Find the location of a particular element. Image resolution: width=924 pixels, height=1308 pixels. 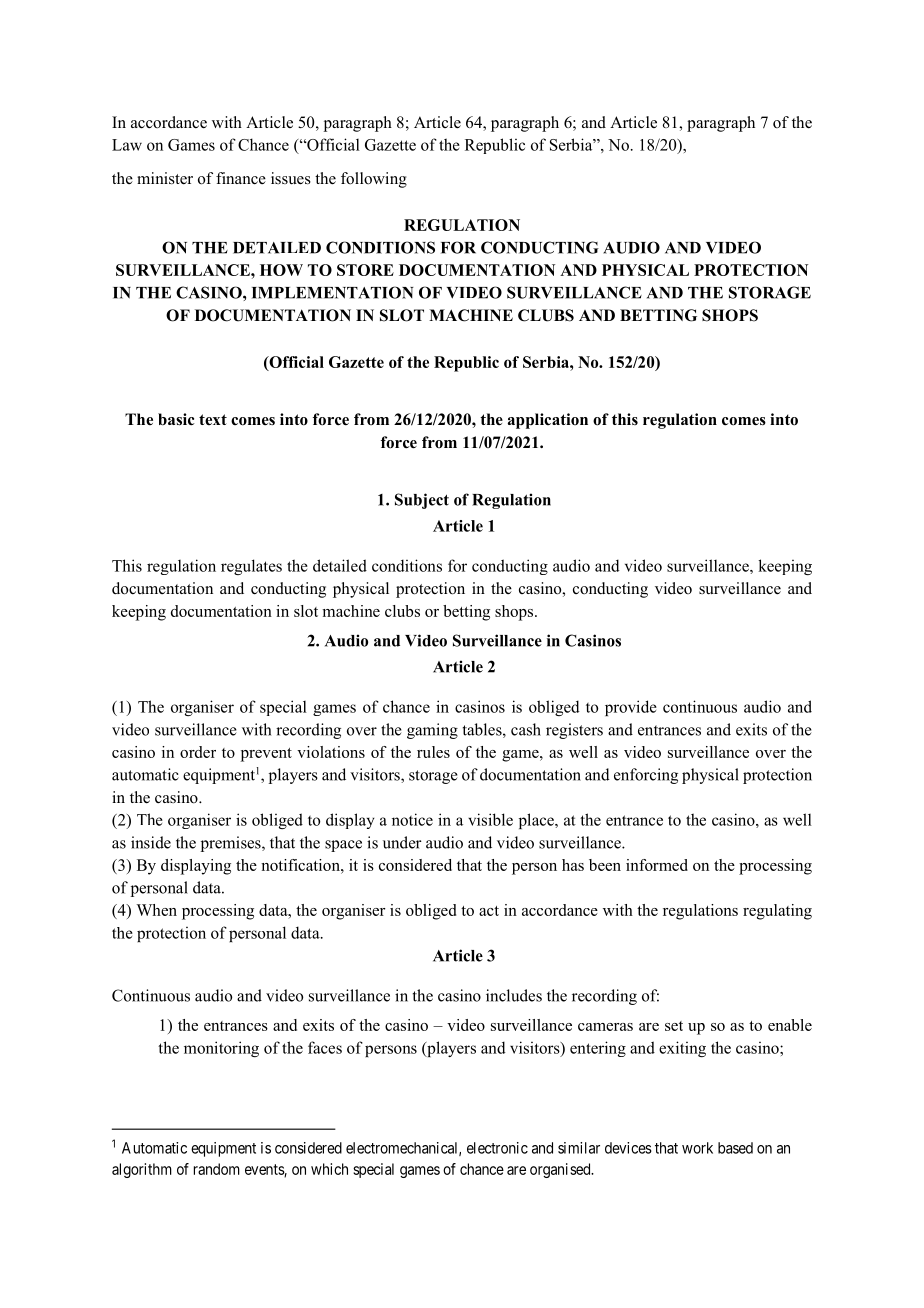

STORE is located at coordinates (365, 270).
